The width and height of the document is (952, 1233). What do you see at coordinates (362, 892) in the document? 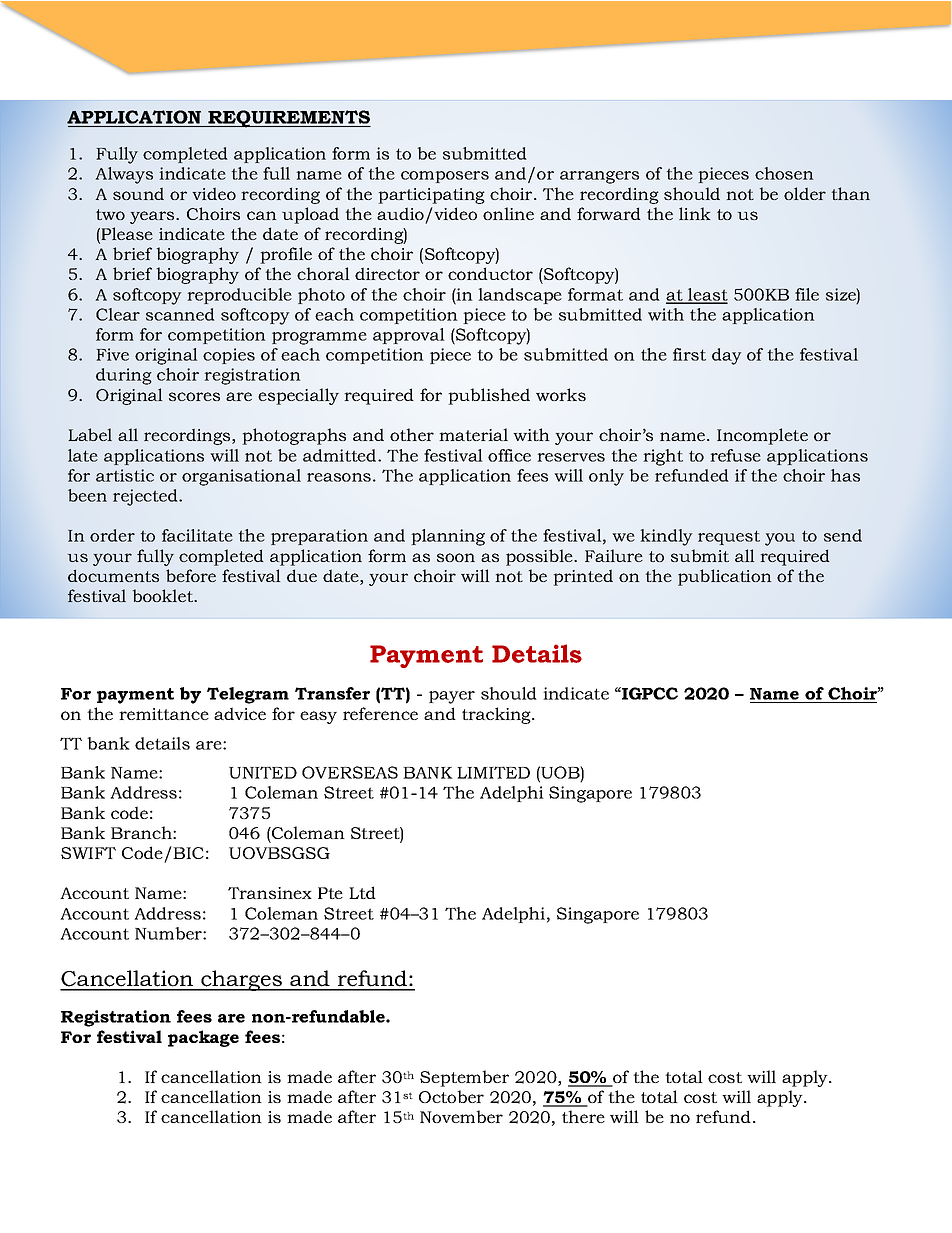
I see `Ltd` at bounding box center [362, 892].
